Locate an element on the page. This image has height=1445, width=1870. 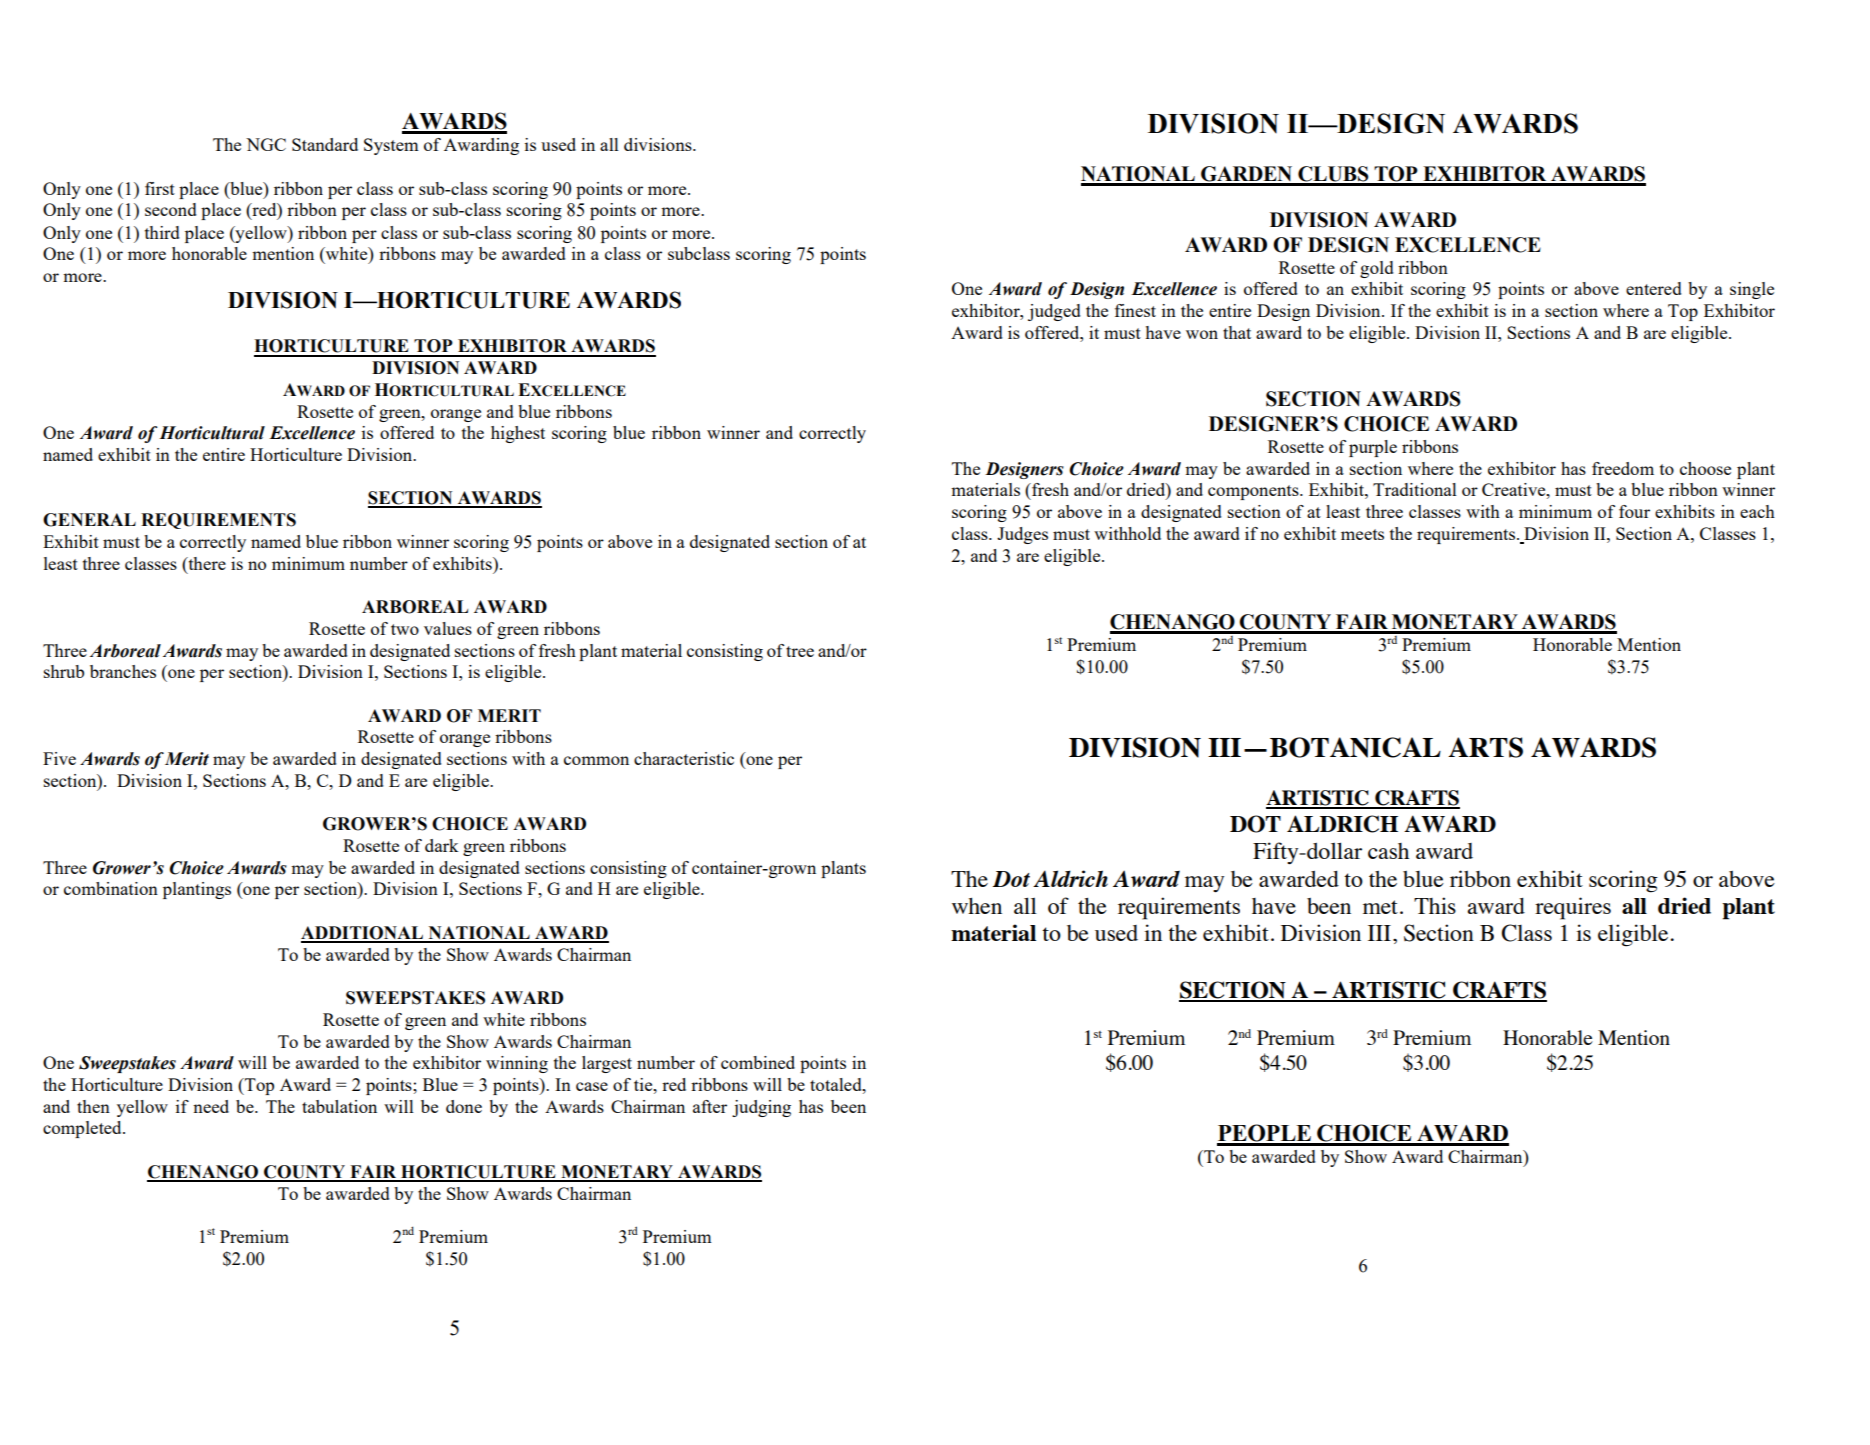
NGC is located at coordinates (266, 144).
